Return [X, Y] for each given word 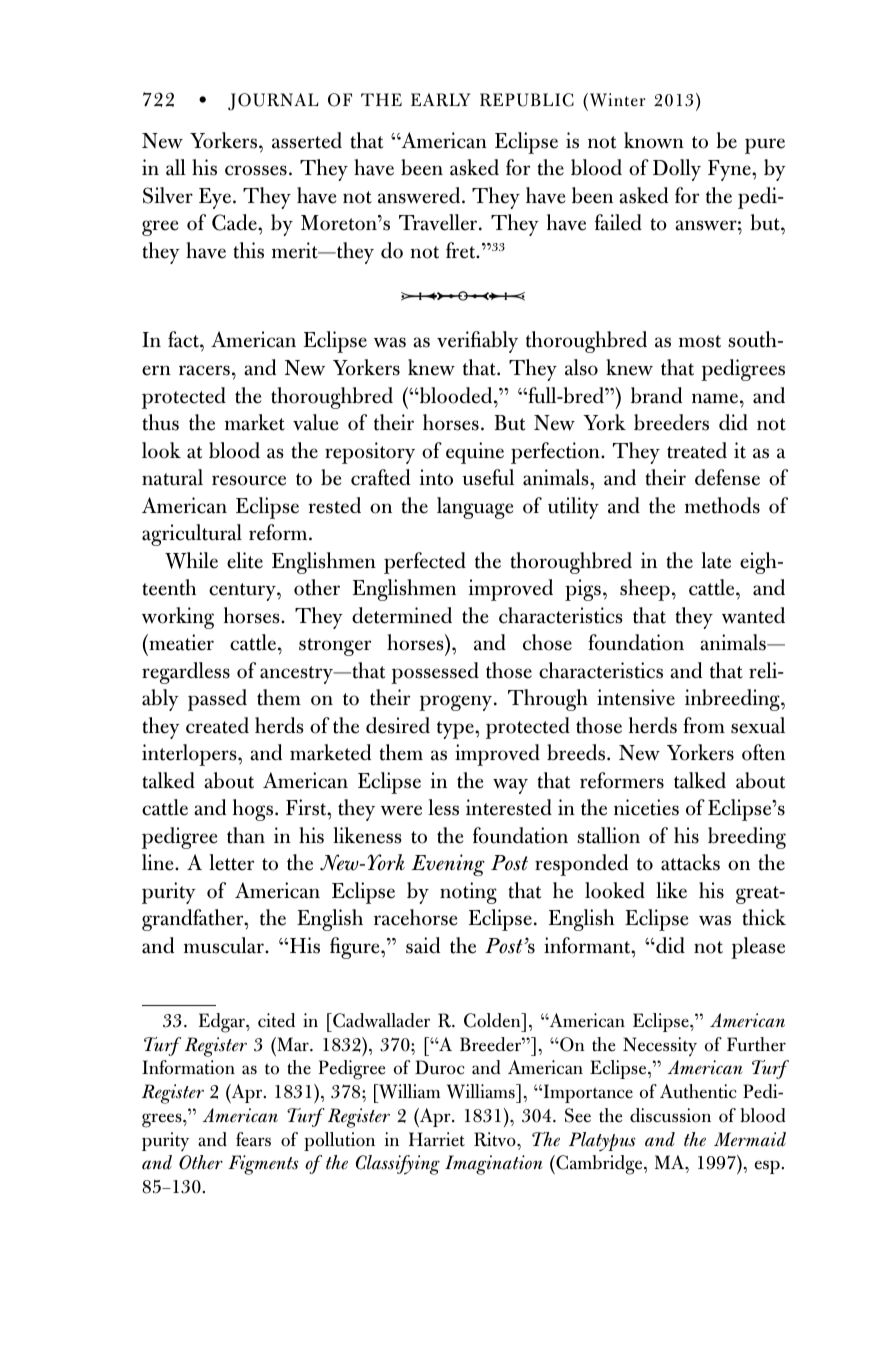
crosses [256, 170]
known [654, 140]
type [456, 730]
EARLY [440, 100]
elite [245, 560]
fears [253, 1139]
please [758, 948]
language [475, 508]
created [217, 725]
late [716, 560]
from [704, 725]
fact [184, 339]
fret [462, 250]
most [700, 341]
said [423, 945]
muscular [225, 945]
